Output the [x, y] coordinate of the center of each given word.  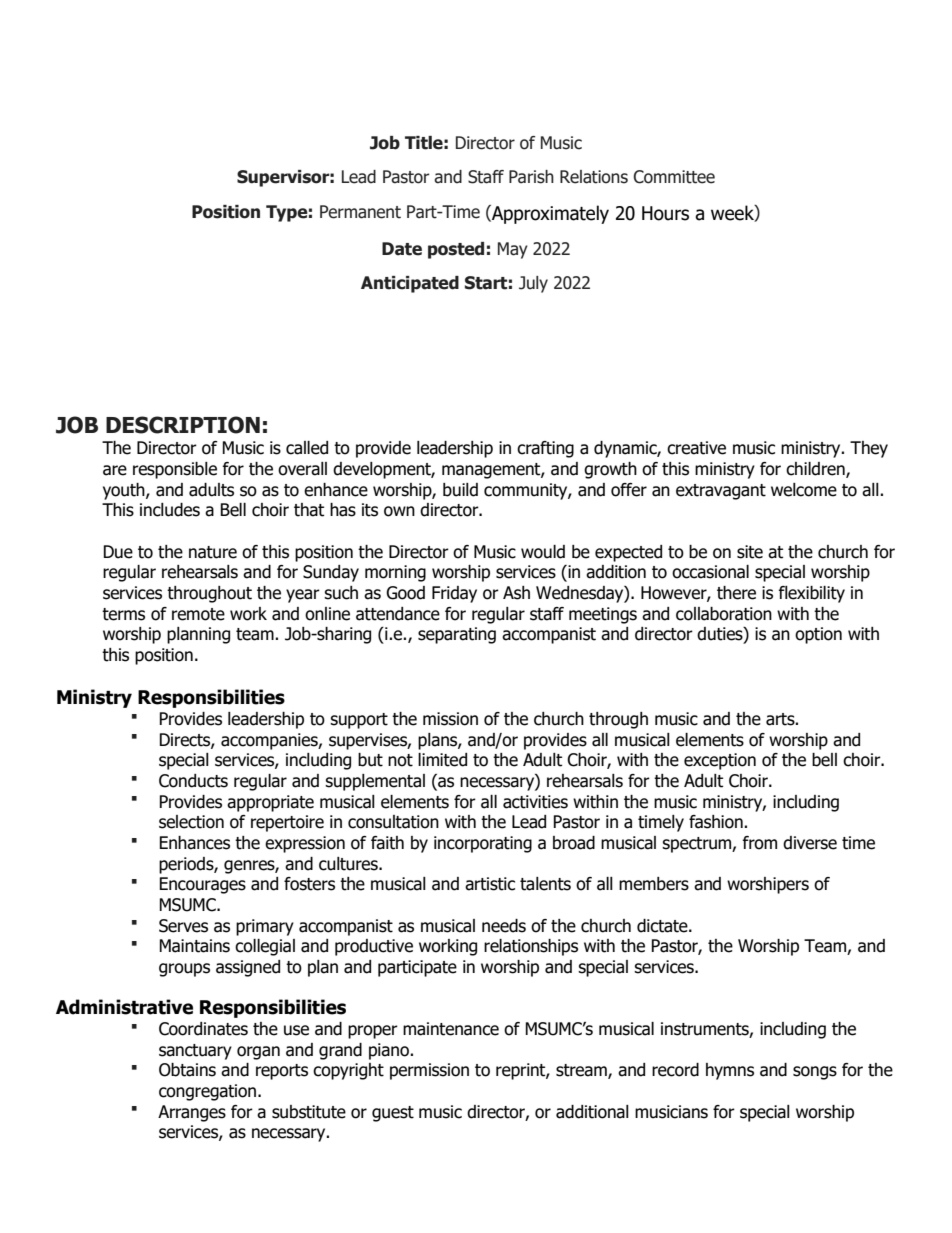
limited [442, 760]
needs [504, 926]
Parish [531, 177]
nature [213, 552]
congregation [209, 1092]
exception [720, 761]
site [750, 552]
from [760, 843]
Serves [183, 926]
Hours [665, 213]
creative [696, 448]
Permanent [360, 212]
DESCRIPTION [183, 425]
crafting [545, 449]
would [543, 552]
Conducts [193, 781]
